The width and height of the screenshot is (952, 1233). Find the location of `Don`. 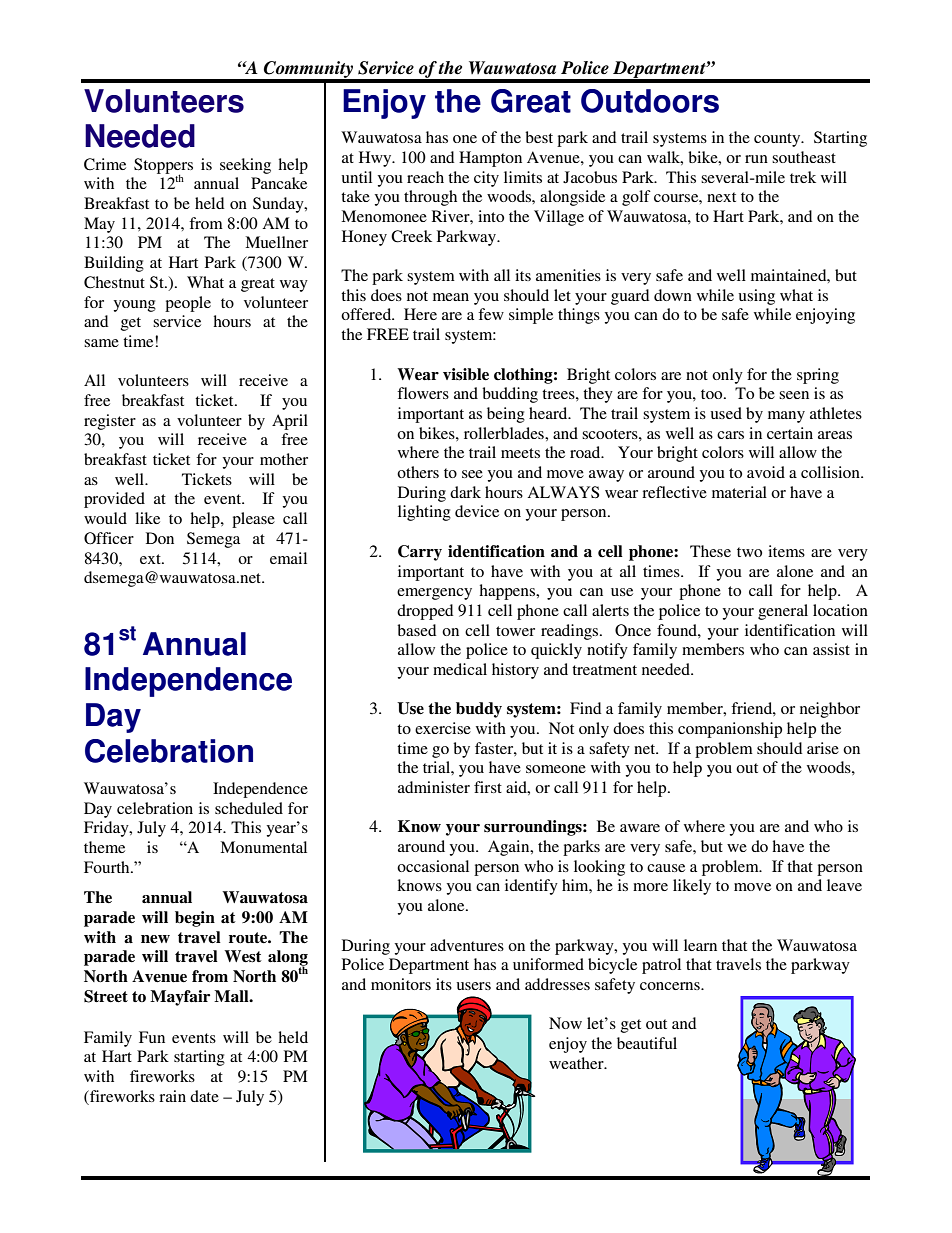

Don is located at coordinates (160, 538).
